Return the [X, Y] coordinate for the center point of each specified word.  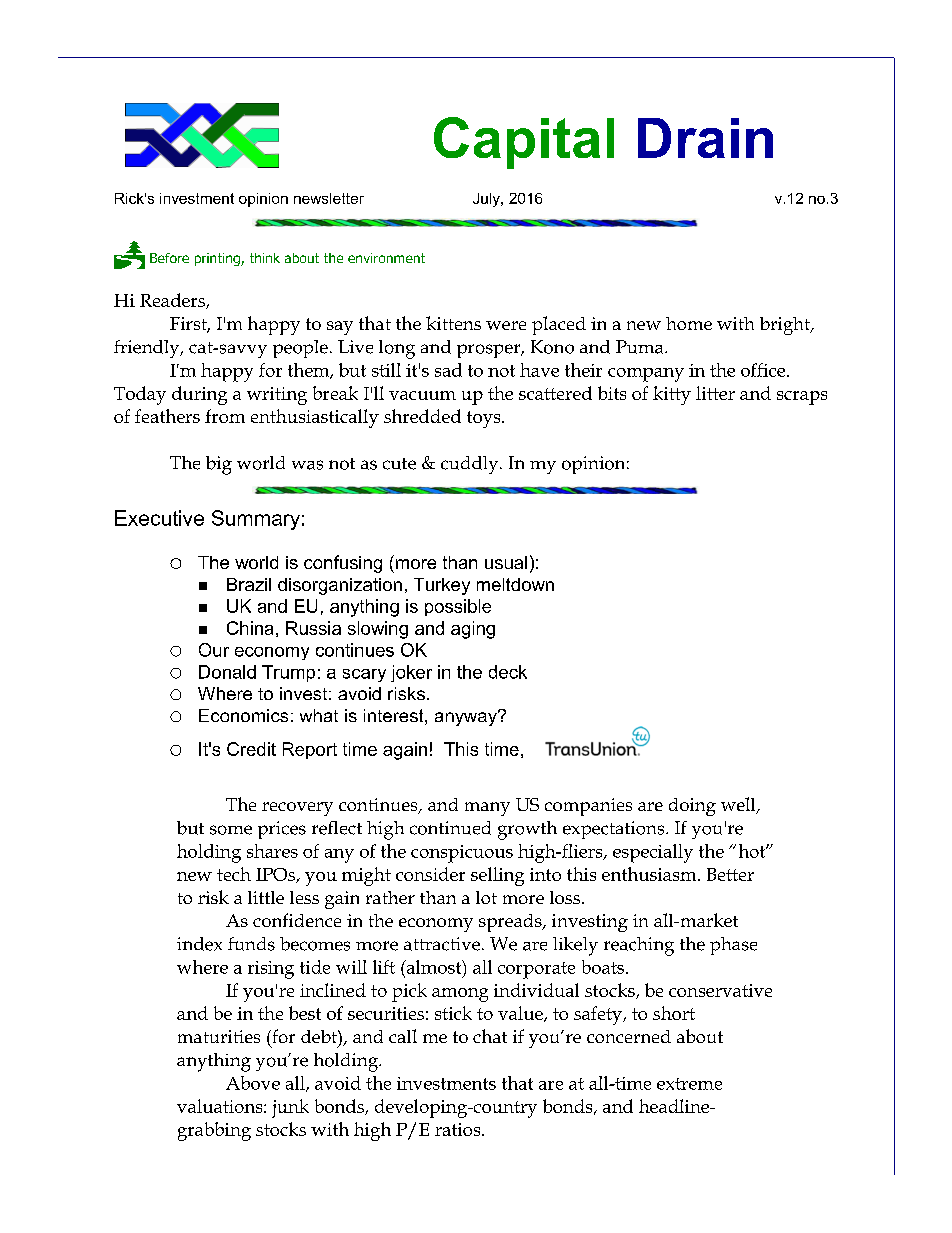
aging [473, 630]
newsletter [329, 198]
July [487, 200]
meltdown [515, 584]
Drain [705, 138]
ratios [459, 1129]
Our [214, 650]
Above [253, 1083]
